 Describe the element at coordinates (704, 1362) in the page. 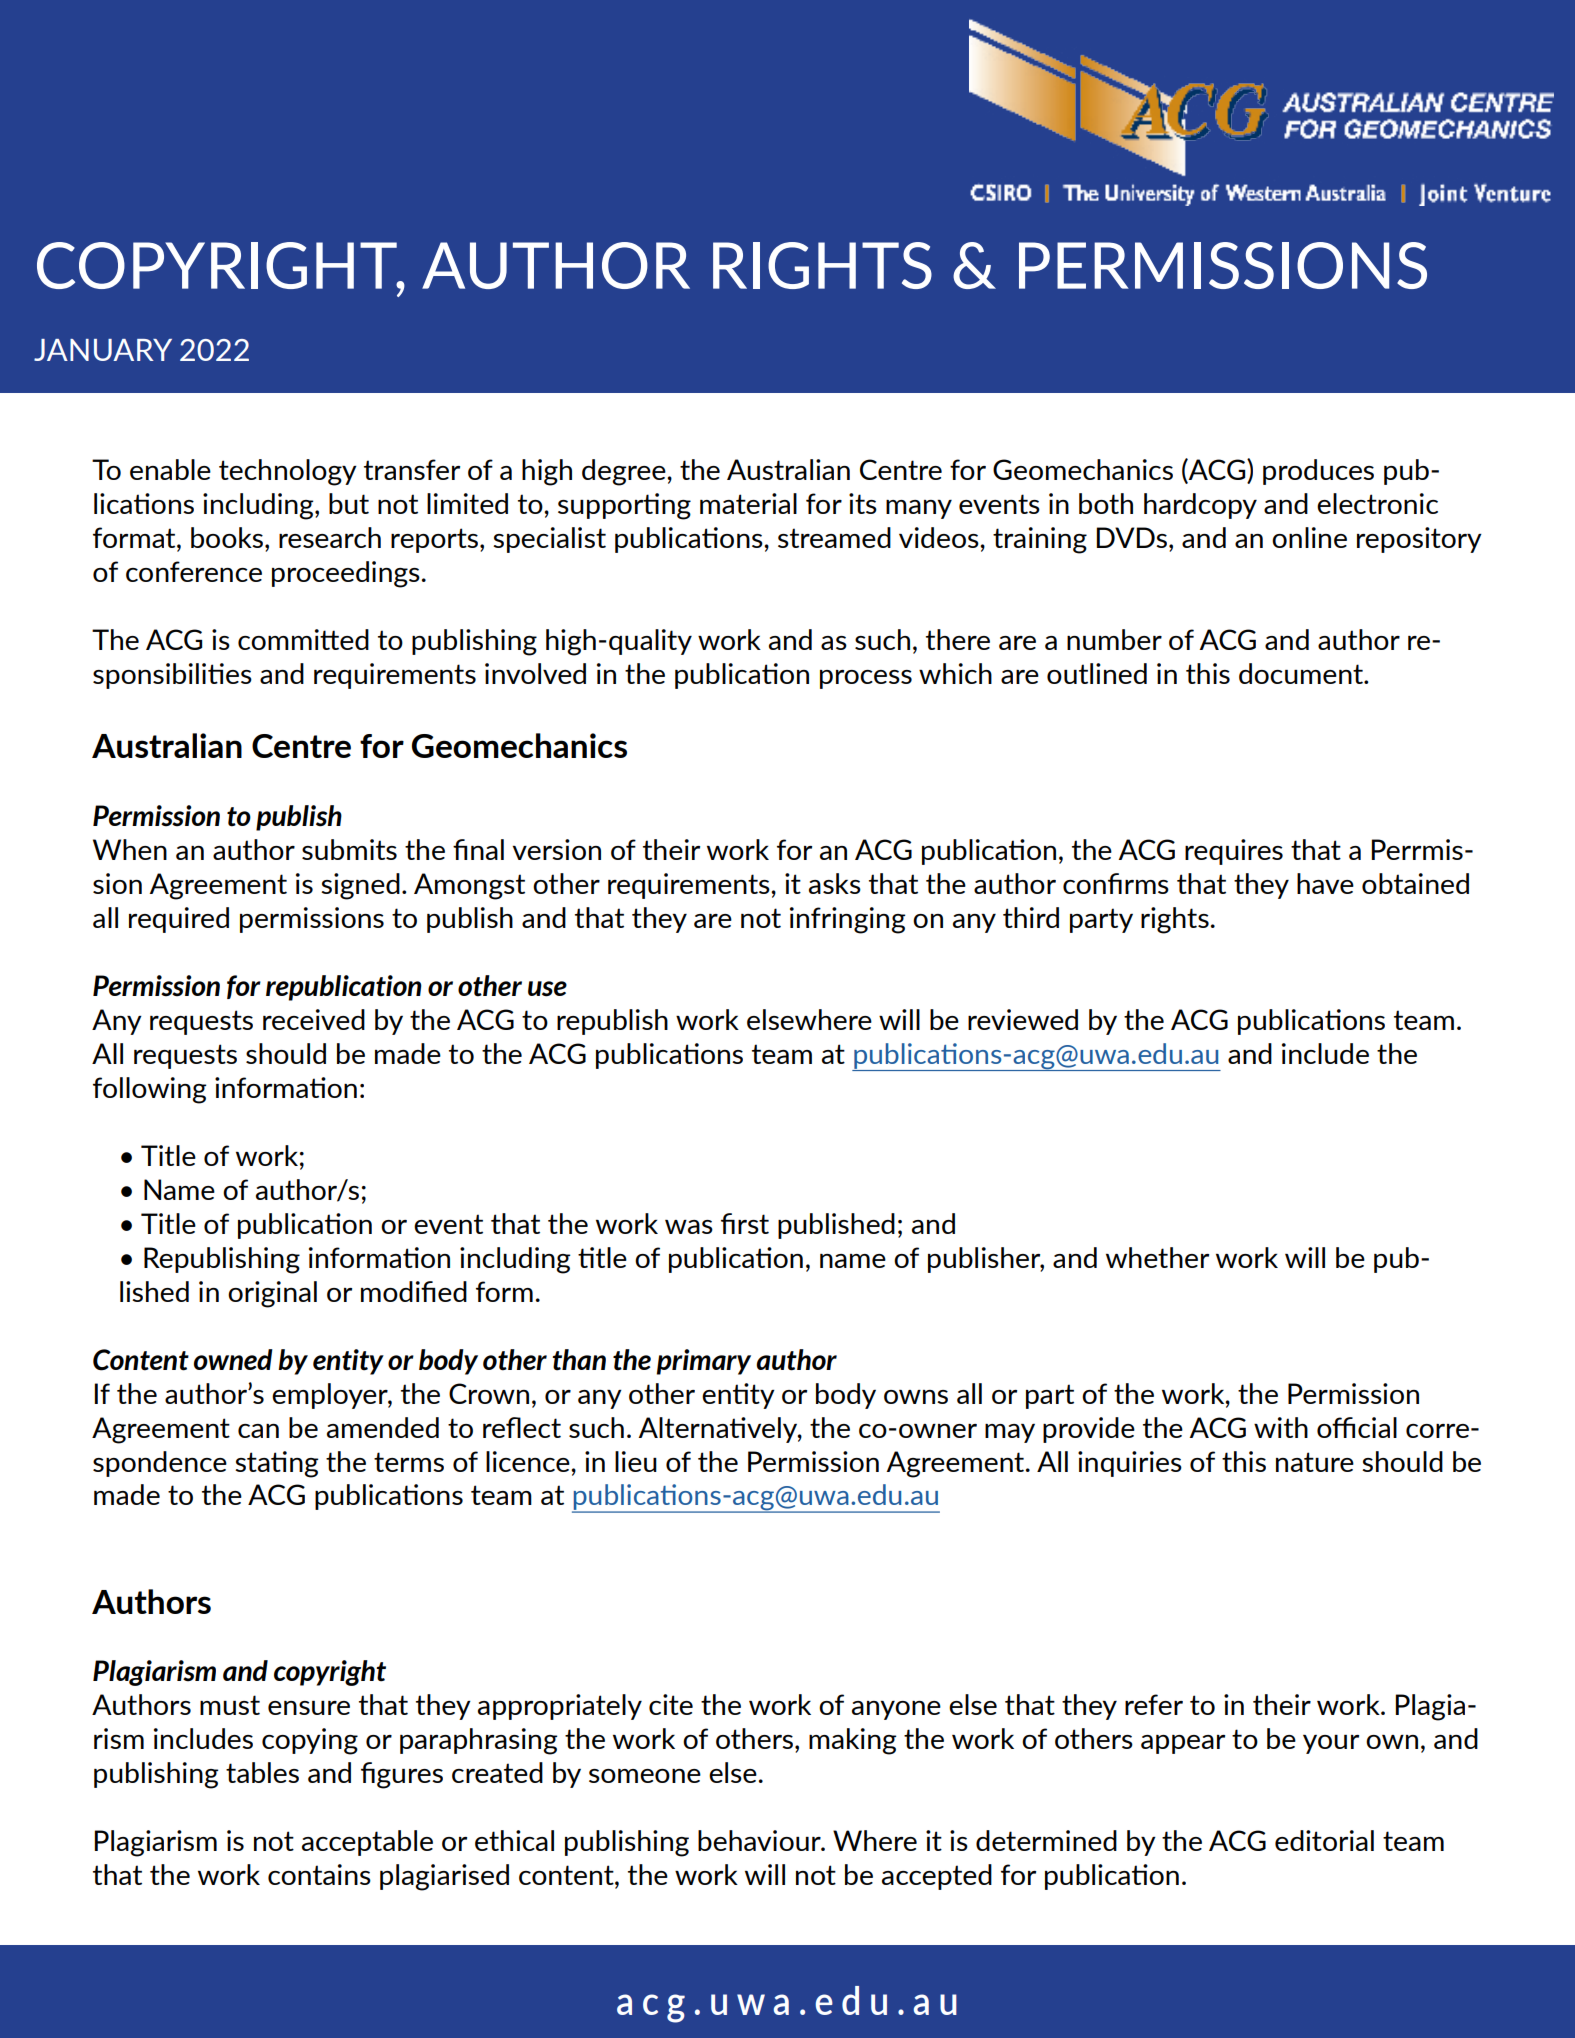

I see `primary` at that location.
